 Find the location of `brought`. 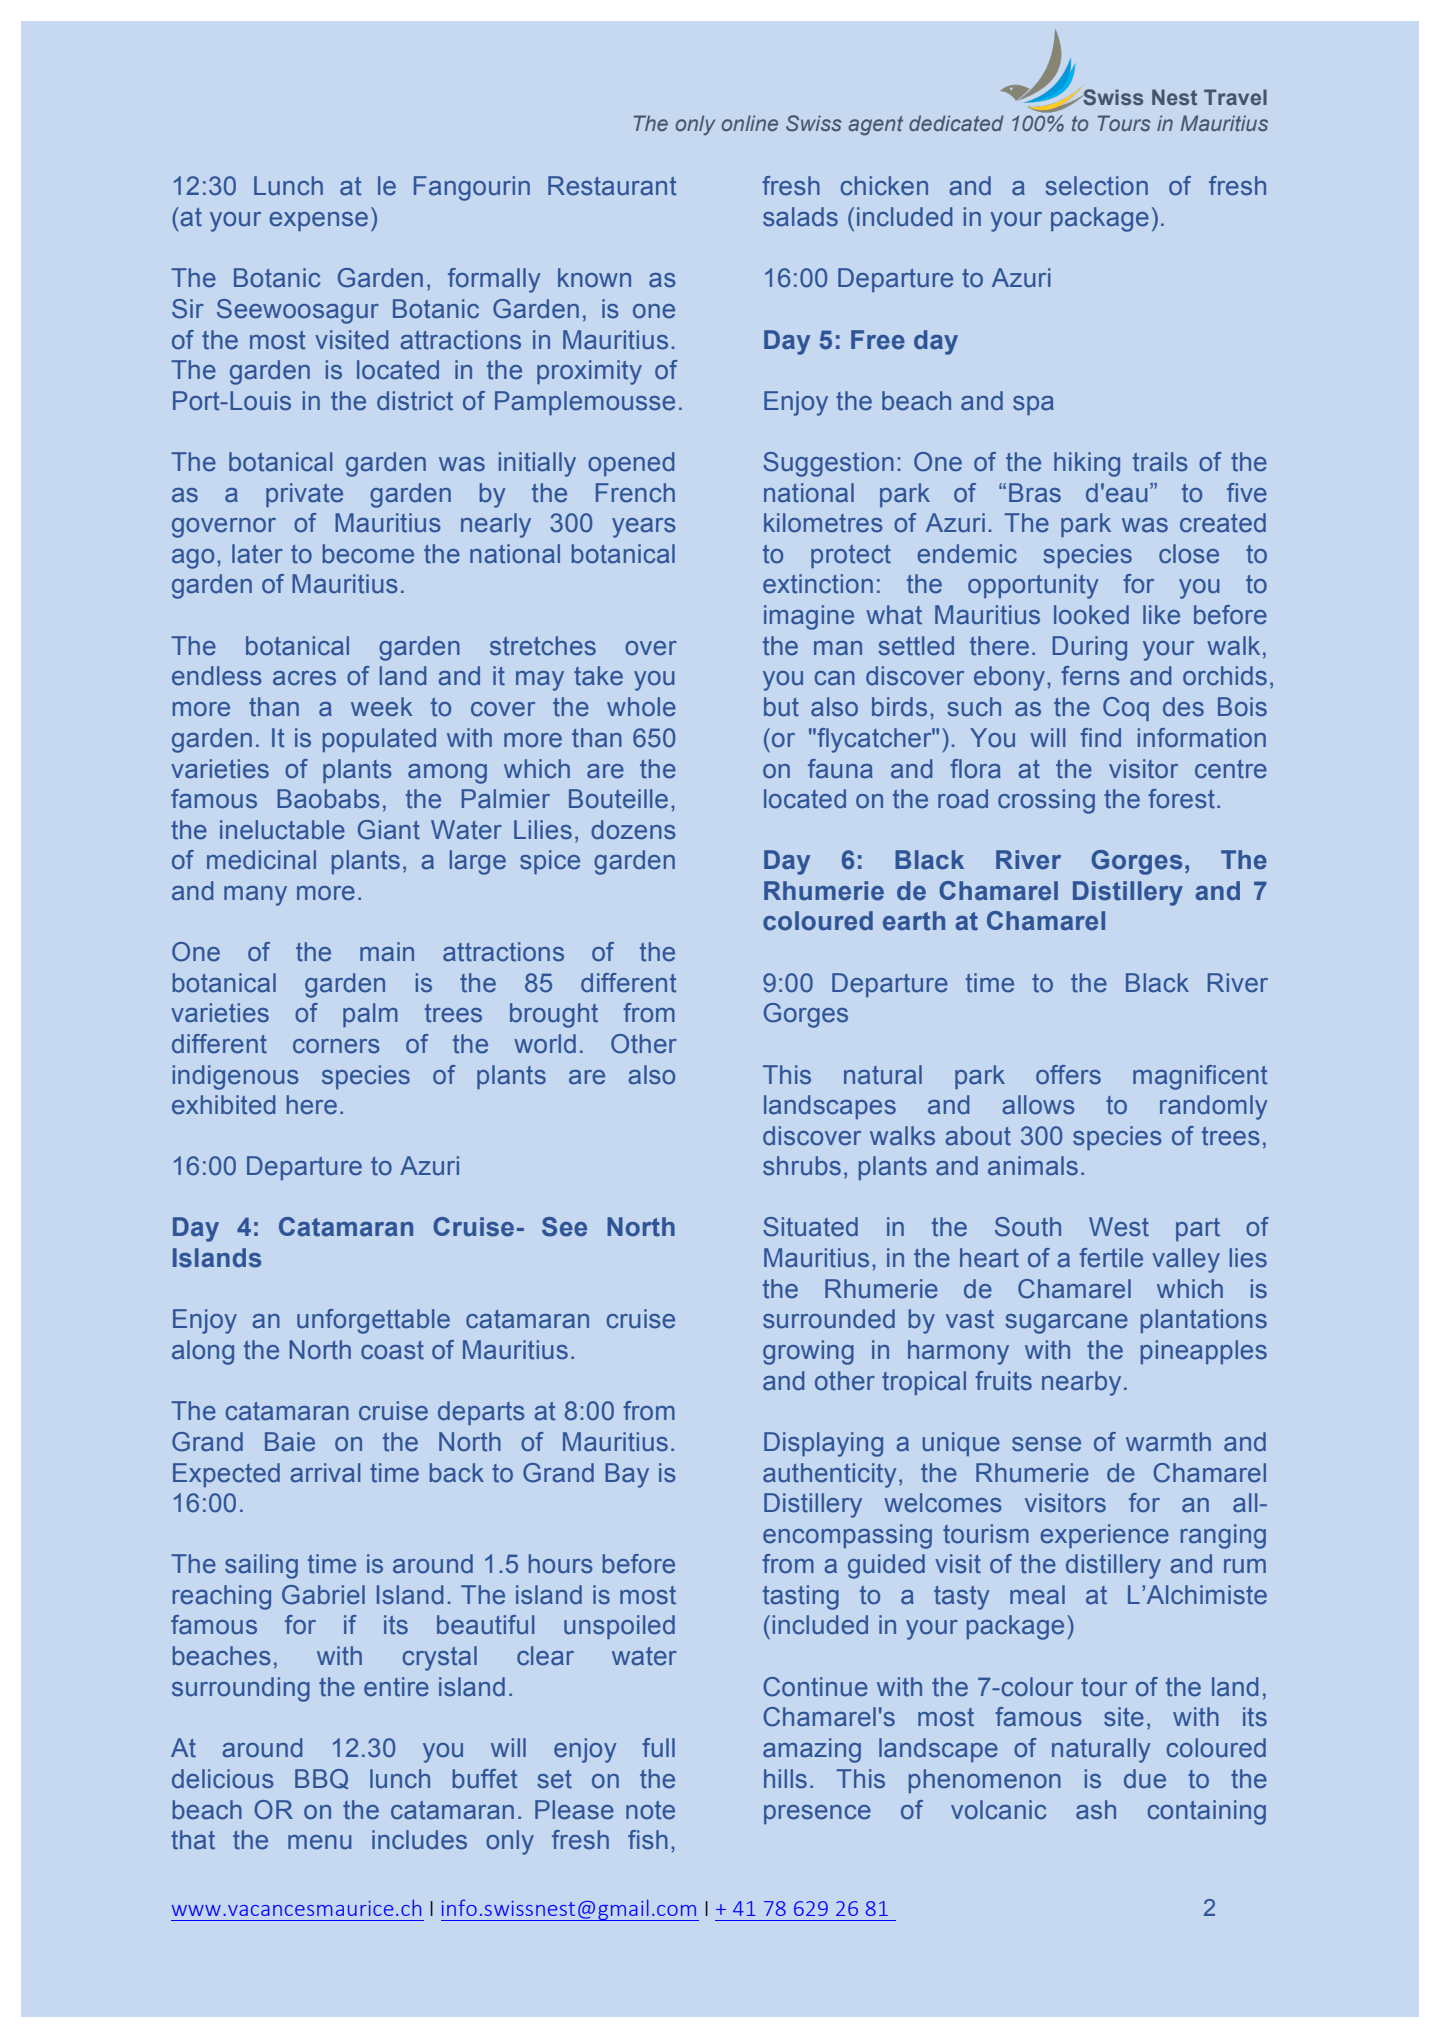

brought is located at coordinates (554, 1015).
